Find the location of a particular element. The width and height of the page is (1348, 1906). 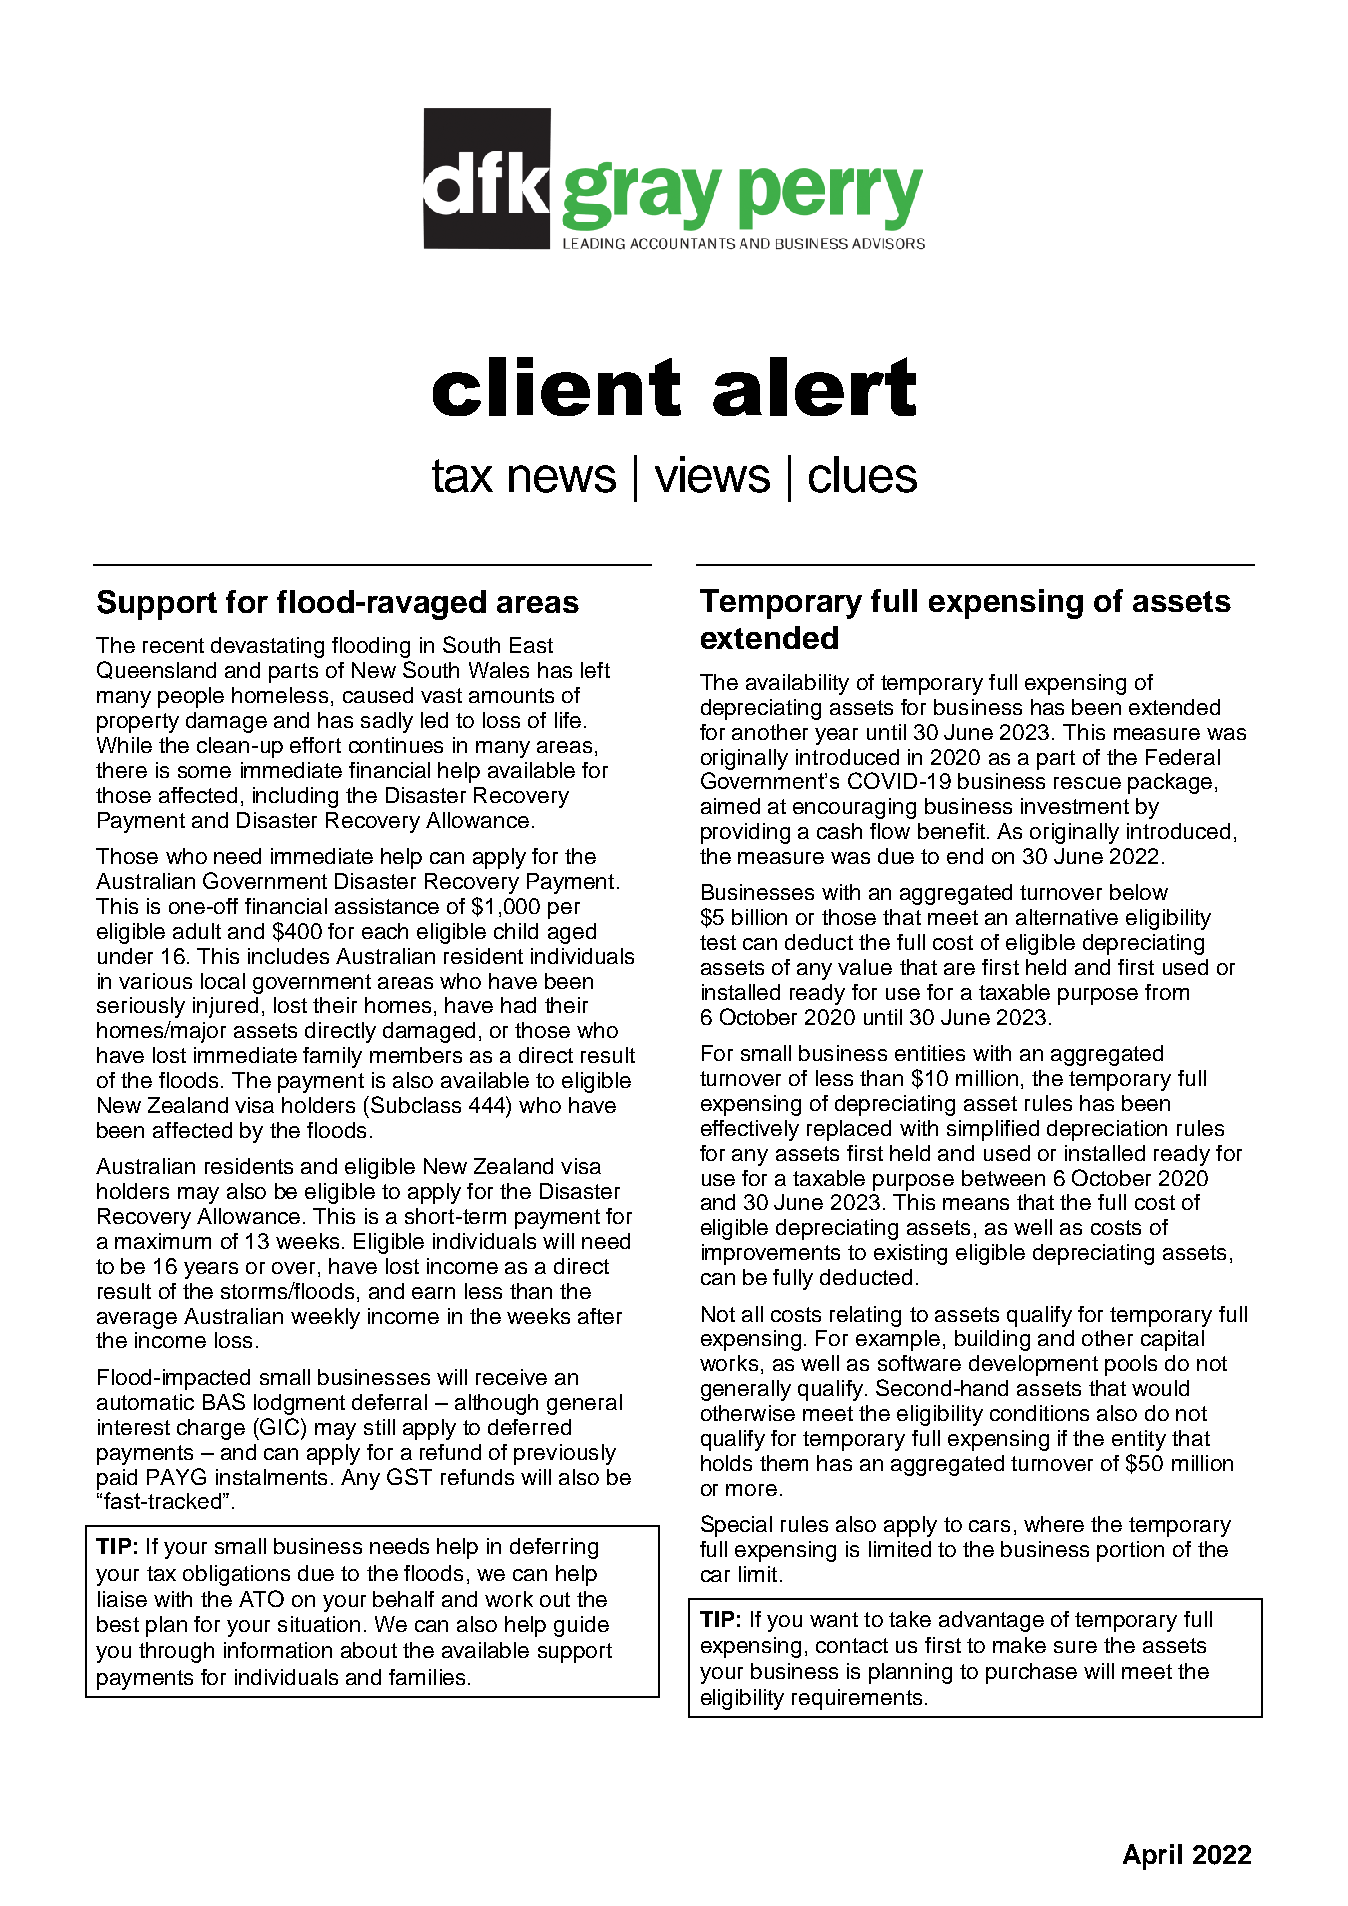

depreciation is located at coordinates (1107, 1130).
